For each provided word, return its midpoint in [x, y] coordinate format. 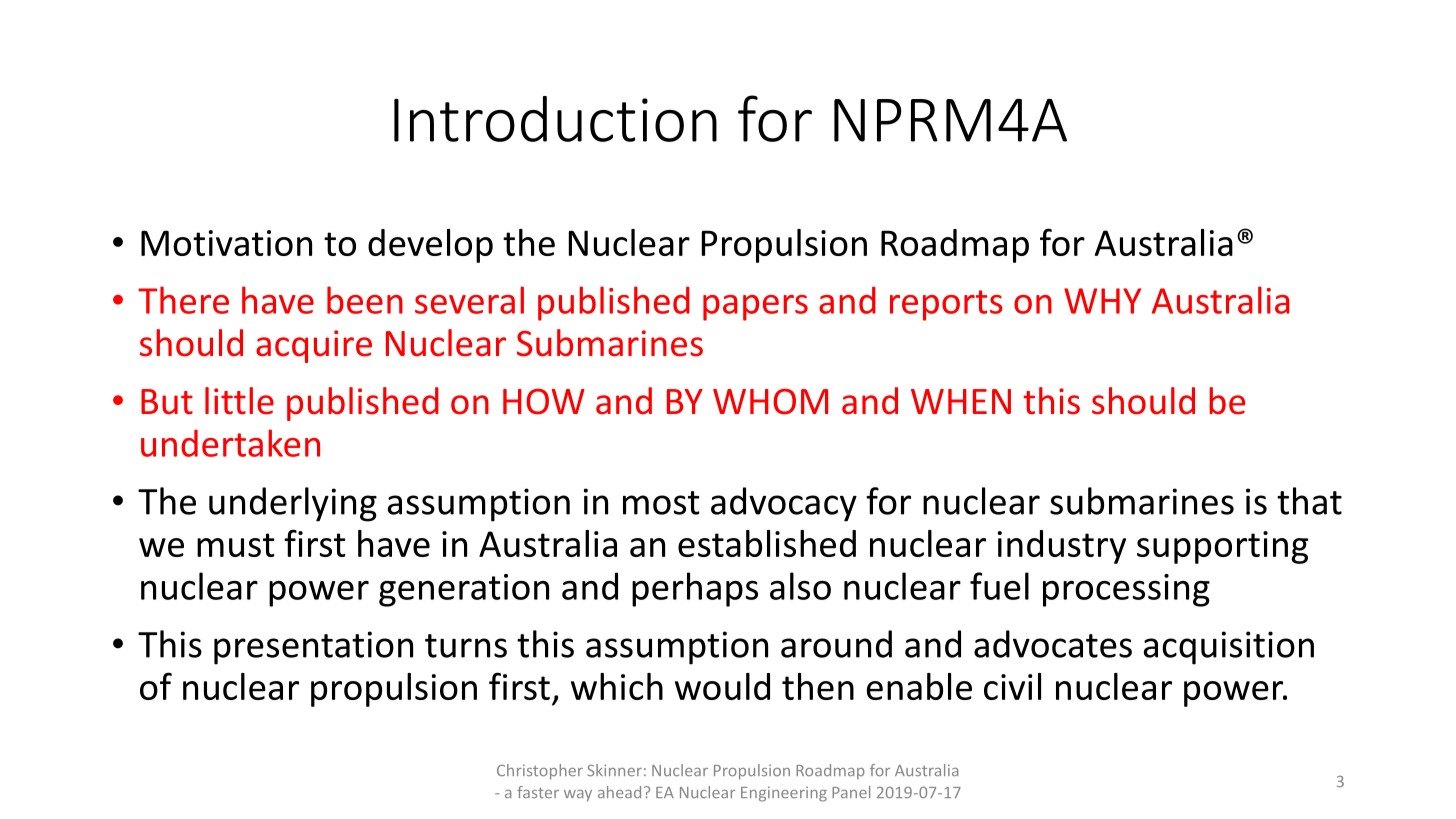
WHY [1102, 301]
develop [430, 246]
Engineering [784, 794]
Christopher [540, 772]
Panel [851, 792]
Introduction [555, 119]
